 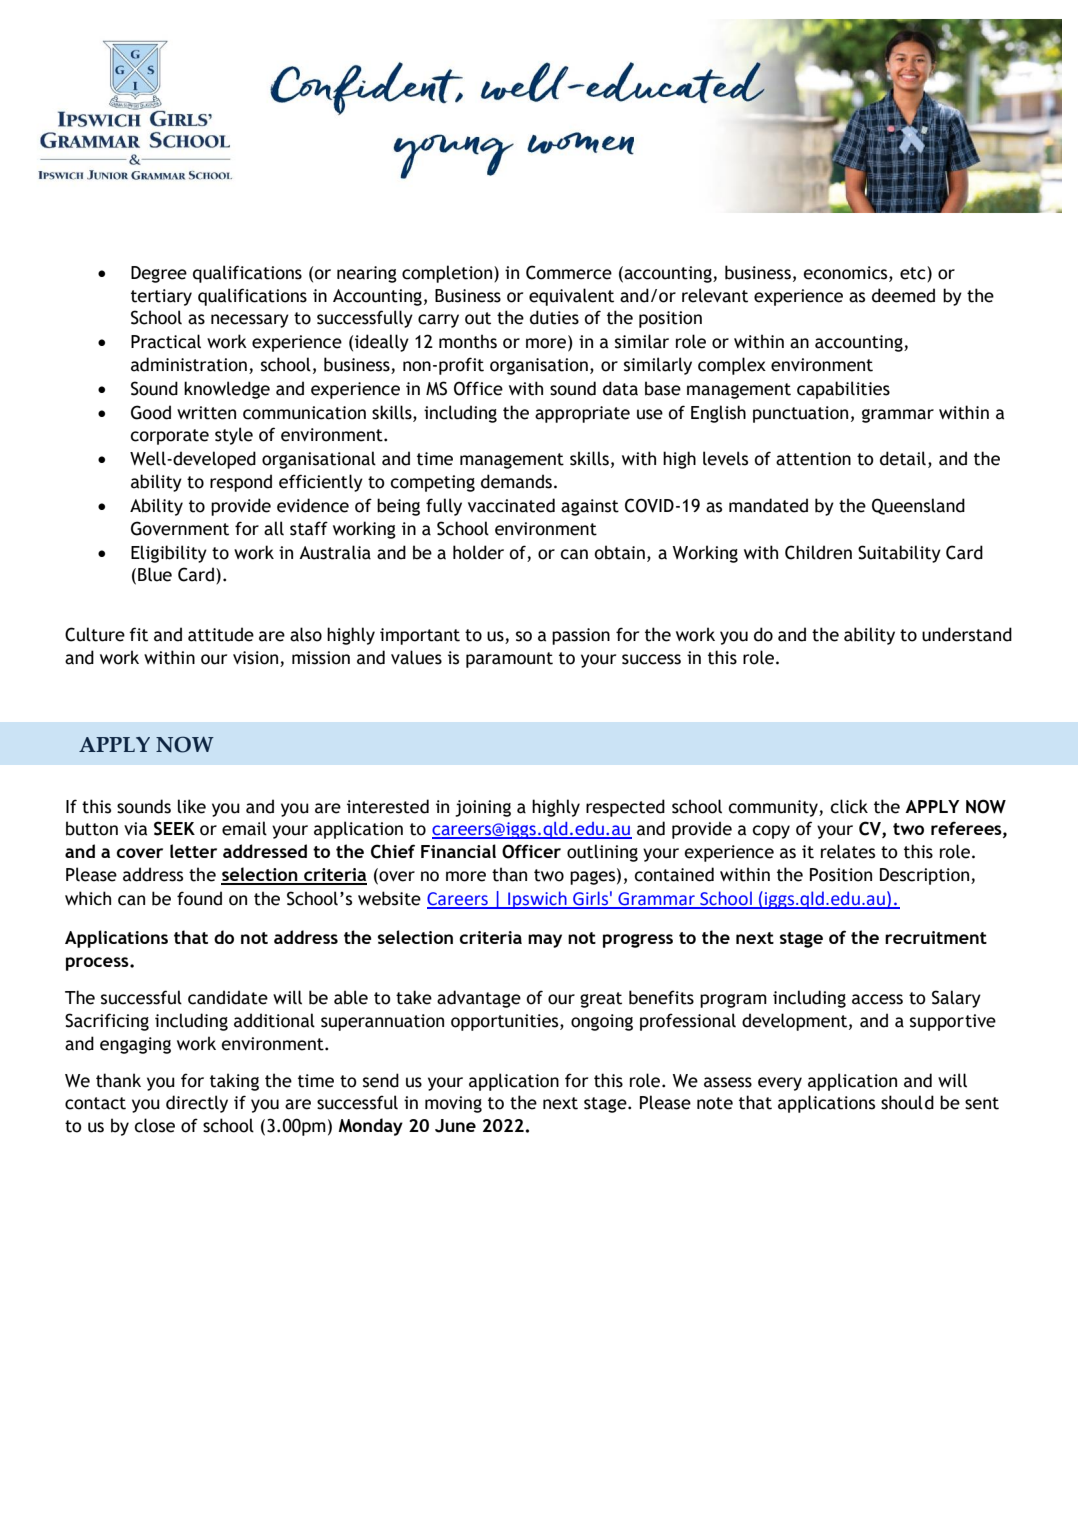 I want to click on vision, so click(x=257, y=659).
